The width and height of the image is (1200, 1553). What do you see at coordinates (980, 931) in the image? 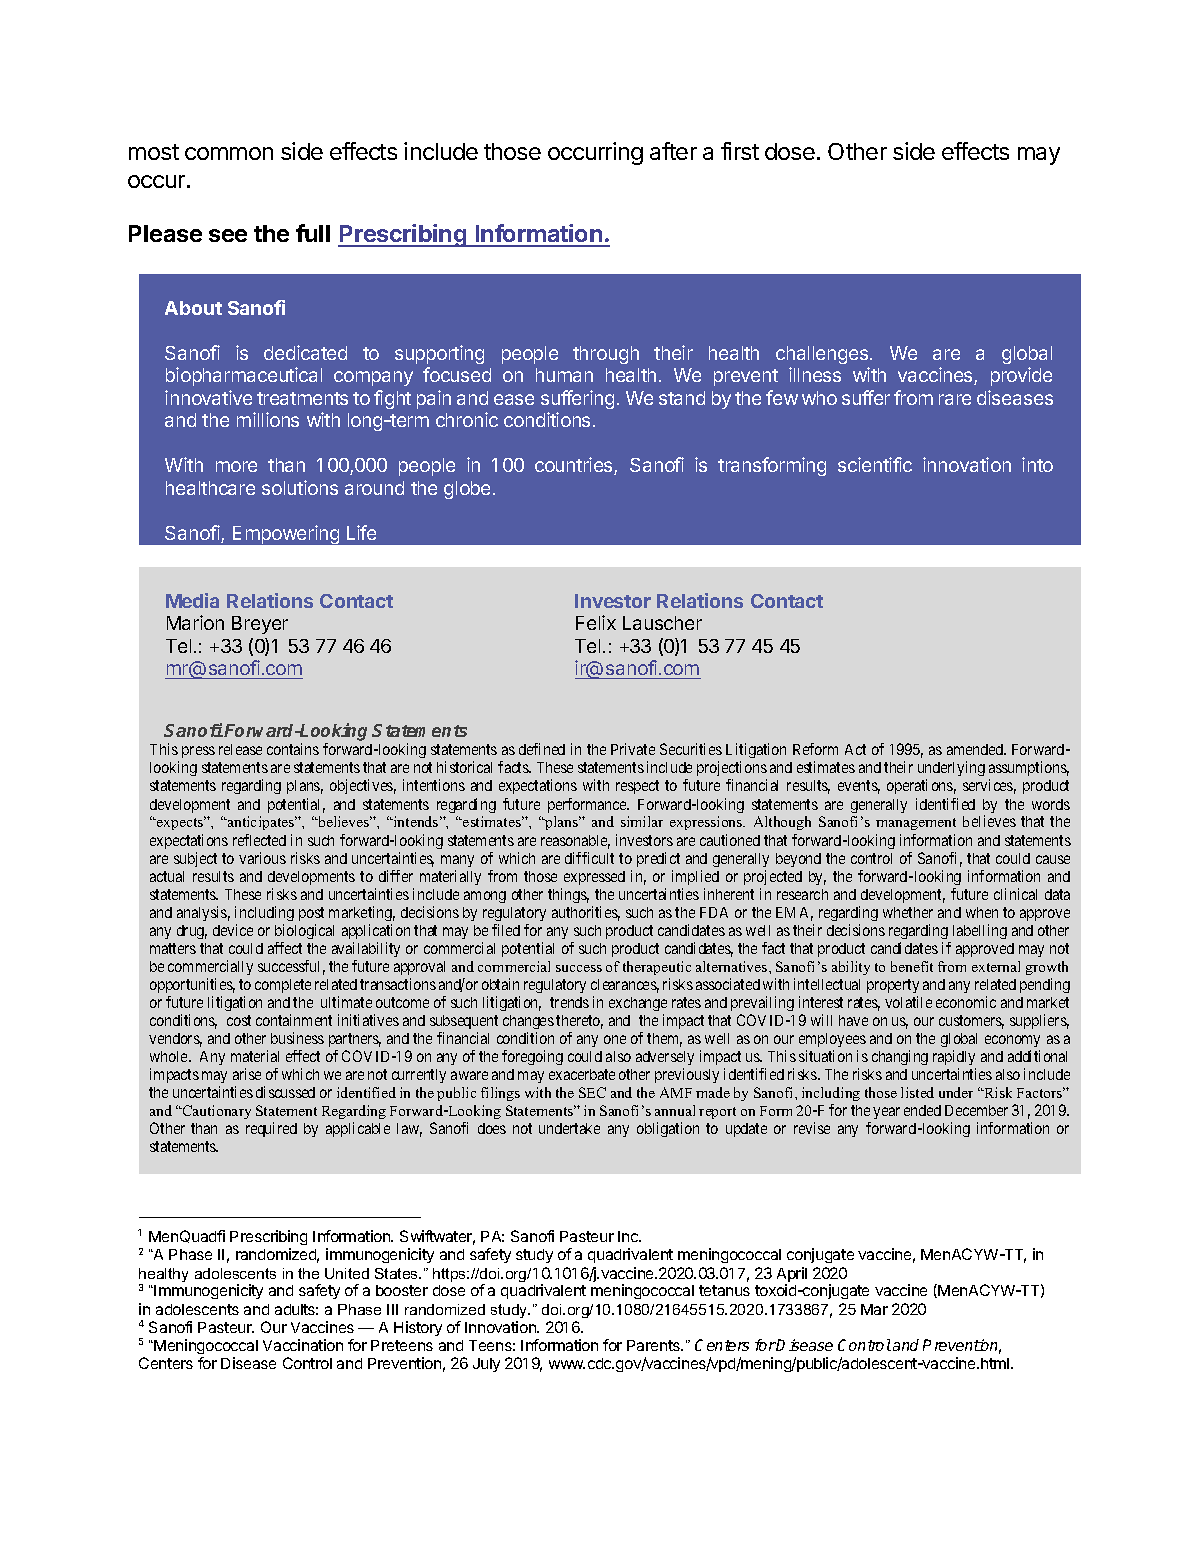
I see `labelling` at bounding box center [980, 931].
